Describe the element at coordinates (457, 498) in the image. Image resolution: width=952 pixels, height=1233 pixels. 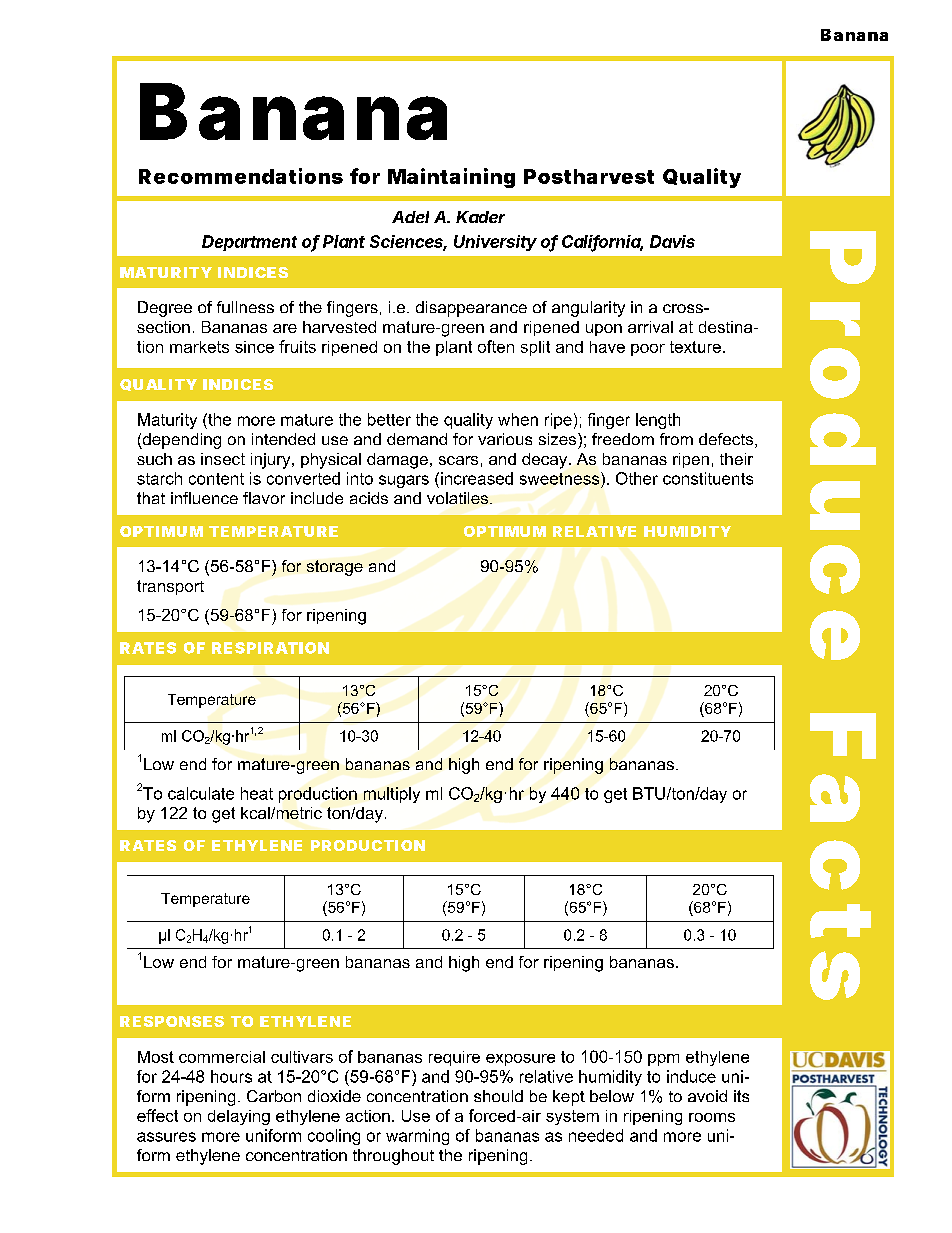
I see `volatiles` at that location.
